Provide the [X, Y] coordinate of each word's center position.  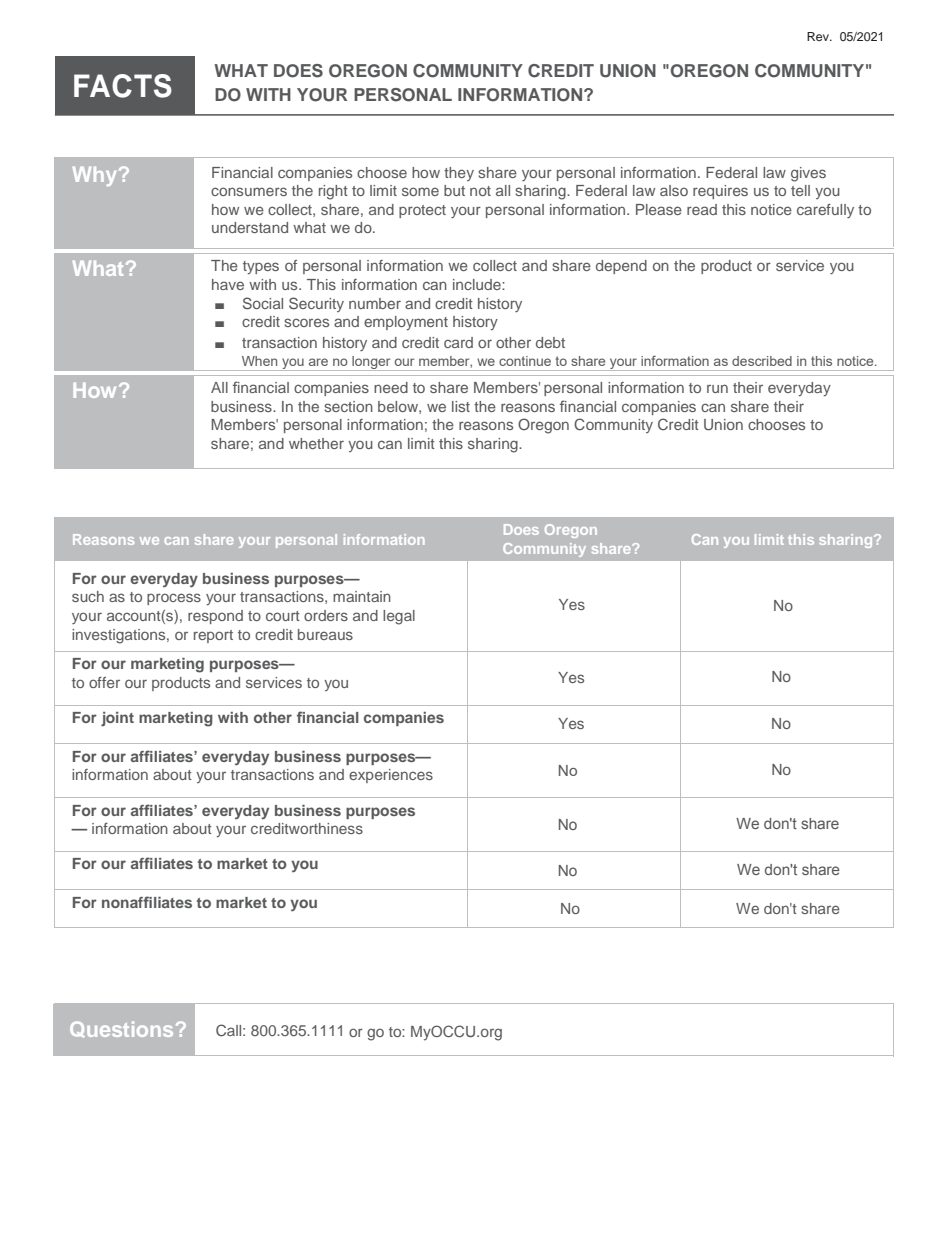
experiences [391, 776]
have [228, 284]
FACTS [123, 86]
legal [399, 617]
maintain [362, 596]
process [174, 599]
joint [117, 719]
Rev [819, 36]
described [762, 361]
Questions [121, 1029]
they [459, 174]
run [717, 388]
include [478, 284]
